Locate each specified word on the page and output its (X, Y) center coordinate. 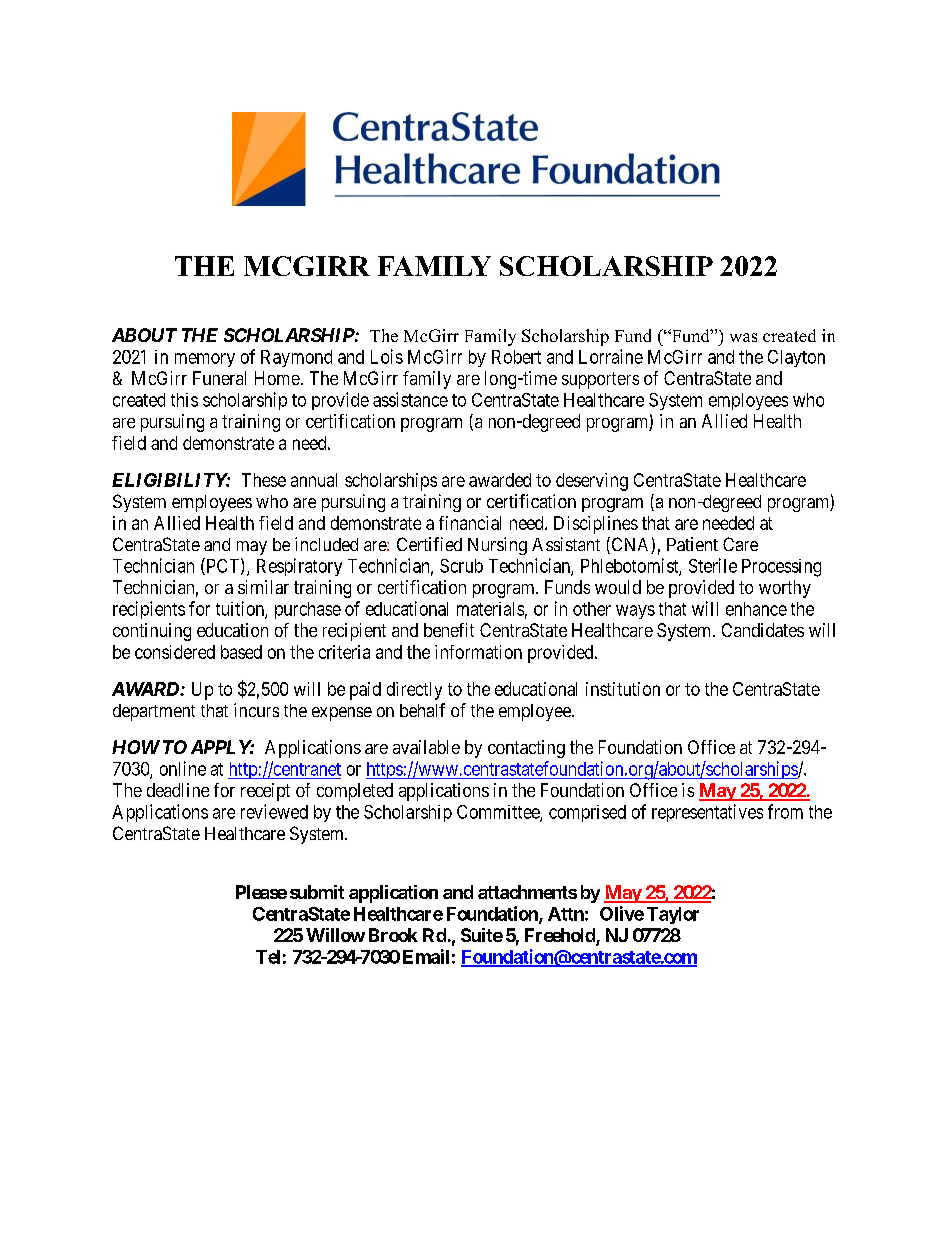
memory (205, 360)
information (478, 652)
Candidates (763, 630)
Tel (268, 957)
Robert (516, 357)
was (743, 337)
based (241, 652)
